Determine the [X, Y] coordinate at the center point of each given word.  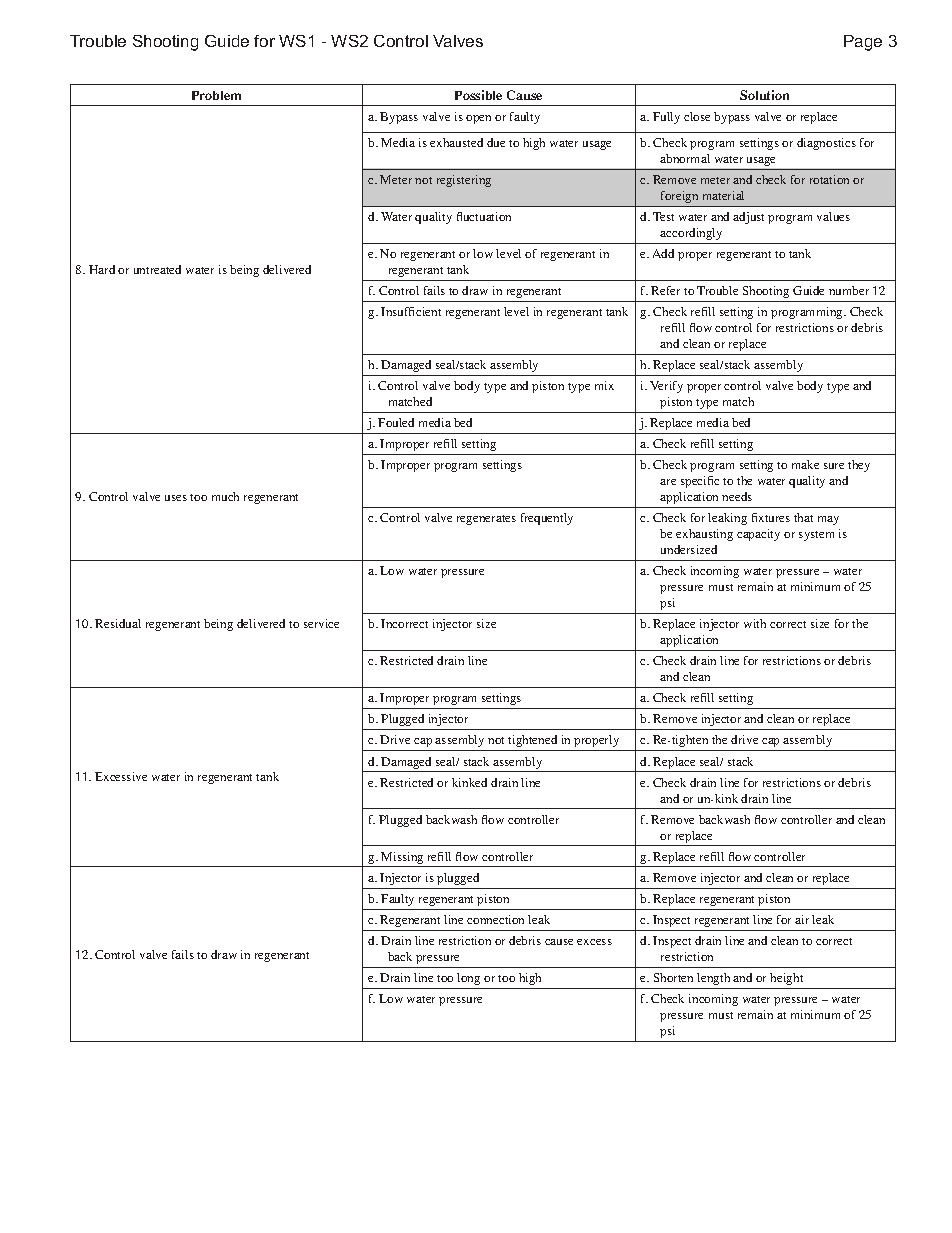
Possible [478, 95]
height [786, 979]
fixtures [771, 517]
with [755, 623]
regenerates [486, 520]
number [849, 290]
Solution [764, 95]
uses [176, 498]
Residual [118, 623]
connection [495, 919]
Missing [402, 859]
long [468, 979]
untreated [157, 269]
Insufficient [411, 311]
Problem [216, 95]
